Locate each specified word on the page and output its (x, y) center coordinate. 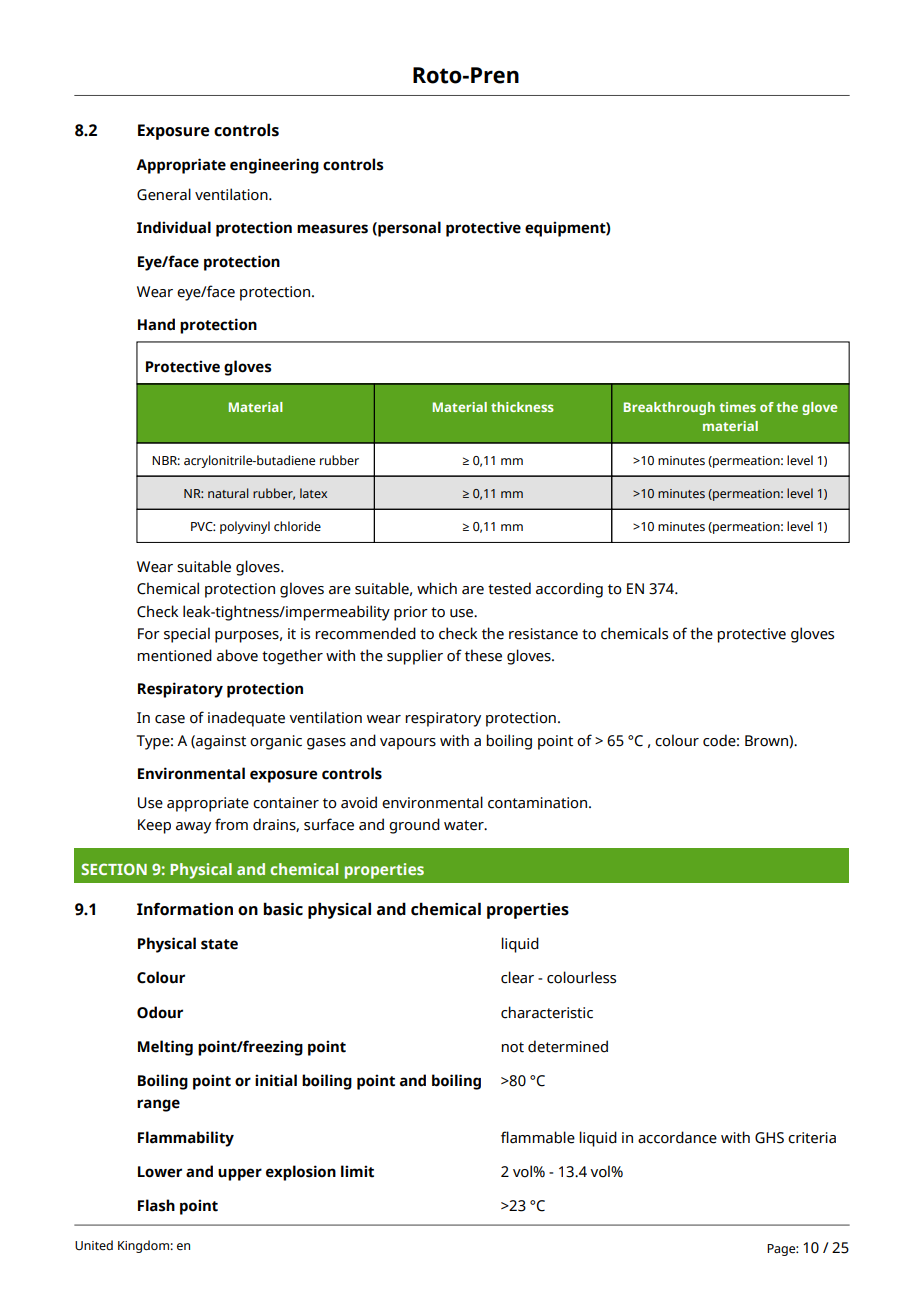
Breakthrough (669, 408)
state (219, 944)
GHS (769, 1138)
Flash (156, 1205)
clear (517, 977)
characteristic (547, 1012)
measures (332, 229)
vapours (408, 744)
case (170, 719)
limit (357, 1171)
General (164, 194)
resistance (543, 634)
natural (228, 493)
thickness (522, 407)
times (737, 407)
